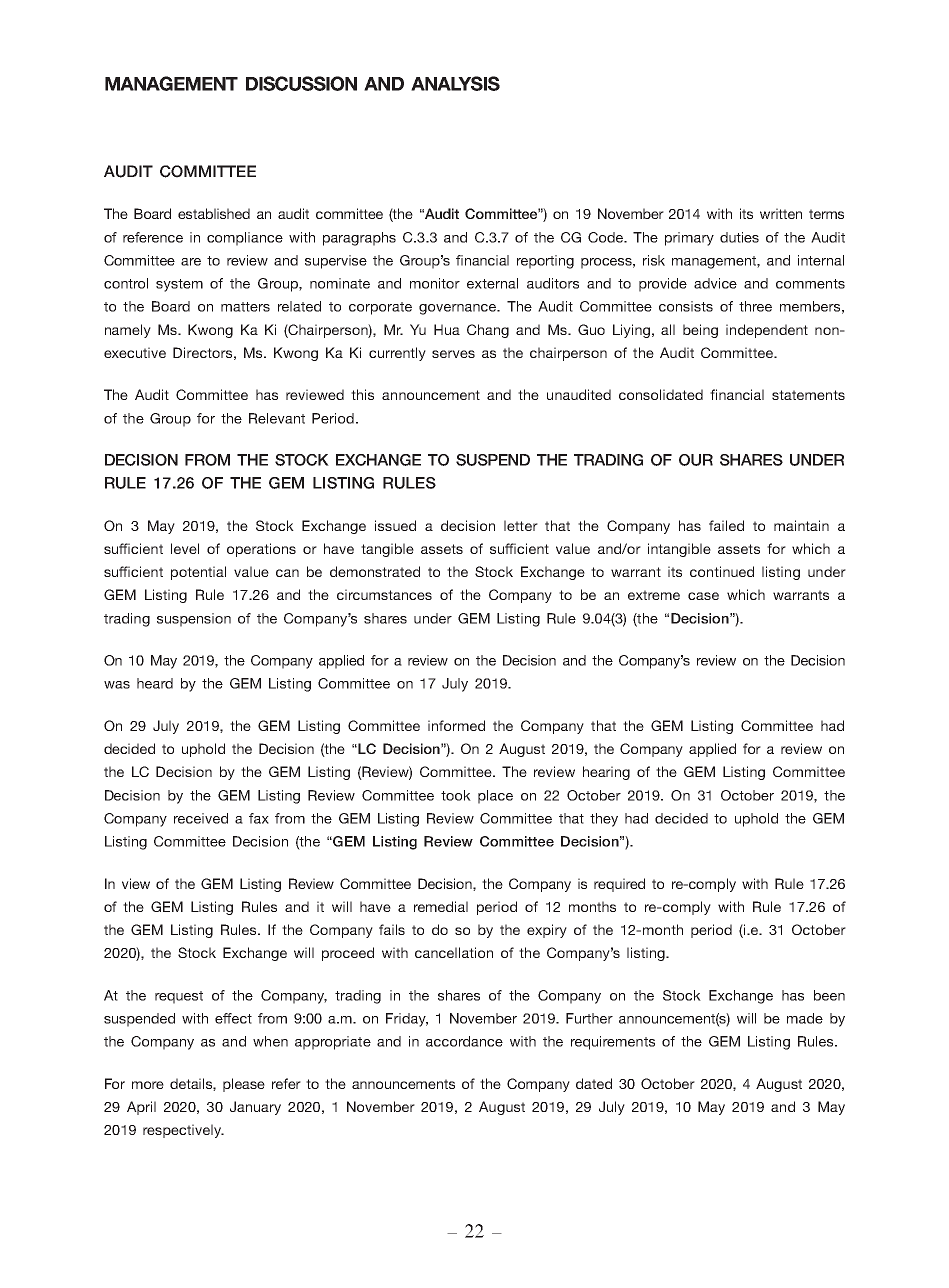  What do you see at coordinates (696, 460) in the screenshot?
I see `OUR` at bounding box center [696, 460].
